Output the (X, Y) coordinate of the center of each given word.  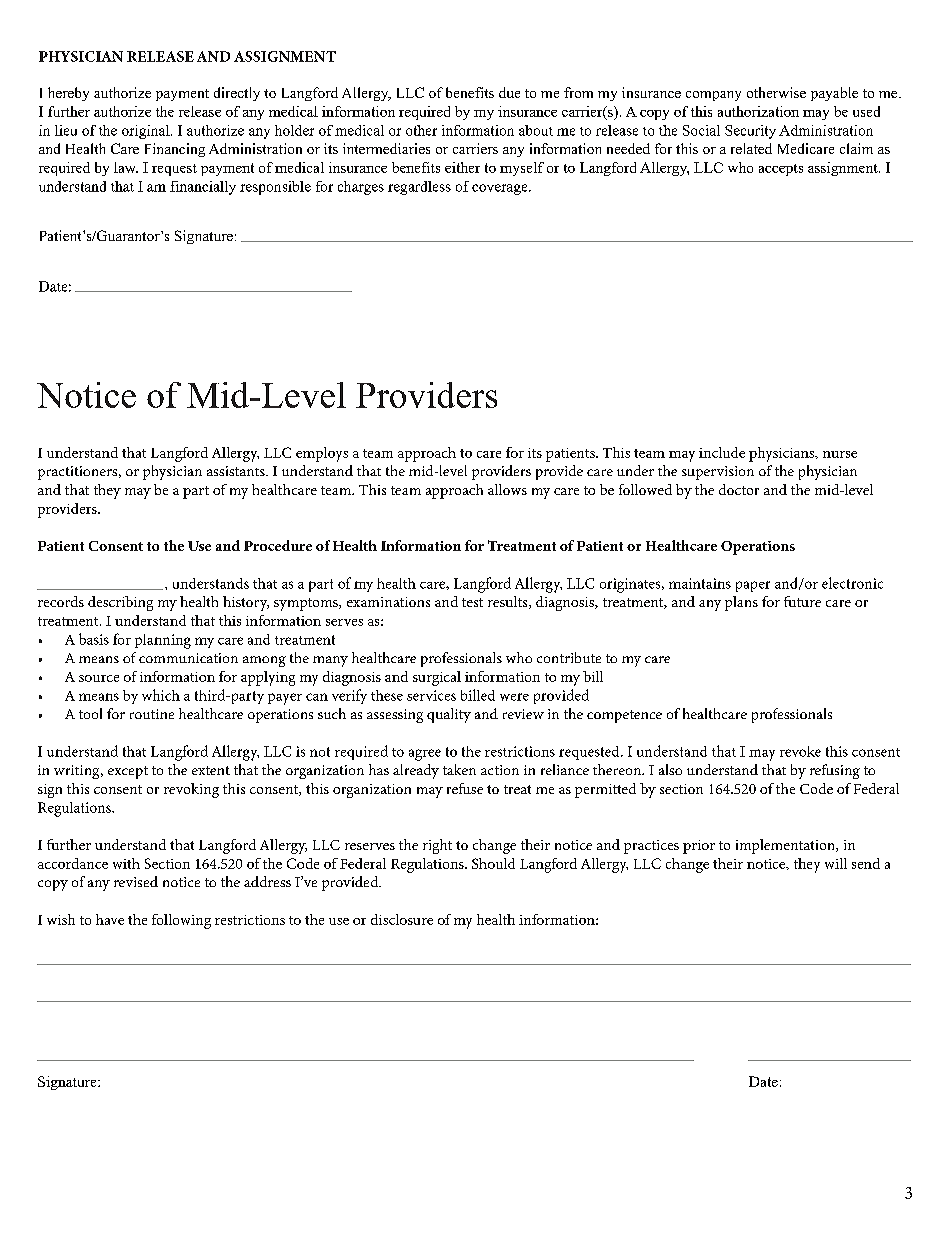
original (147, 132)
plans (741, 603)
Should (493, 863)
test (472, 602)
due (509, 92)
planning (163, 641)
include (722, 452)
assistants (237, 471)
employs (322, 454)
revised (136, 881)
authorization (758, 111)
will (836, 863)
